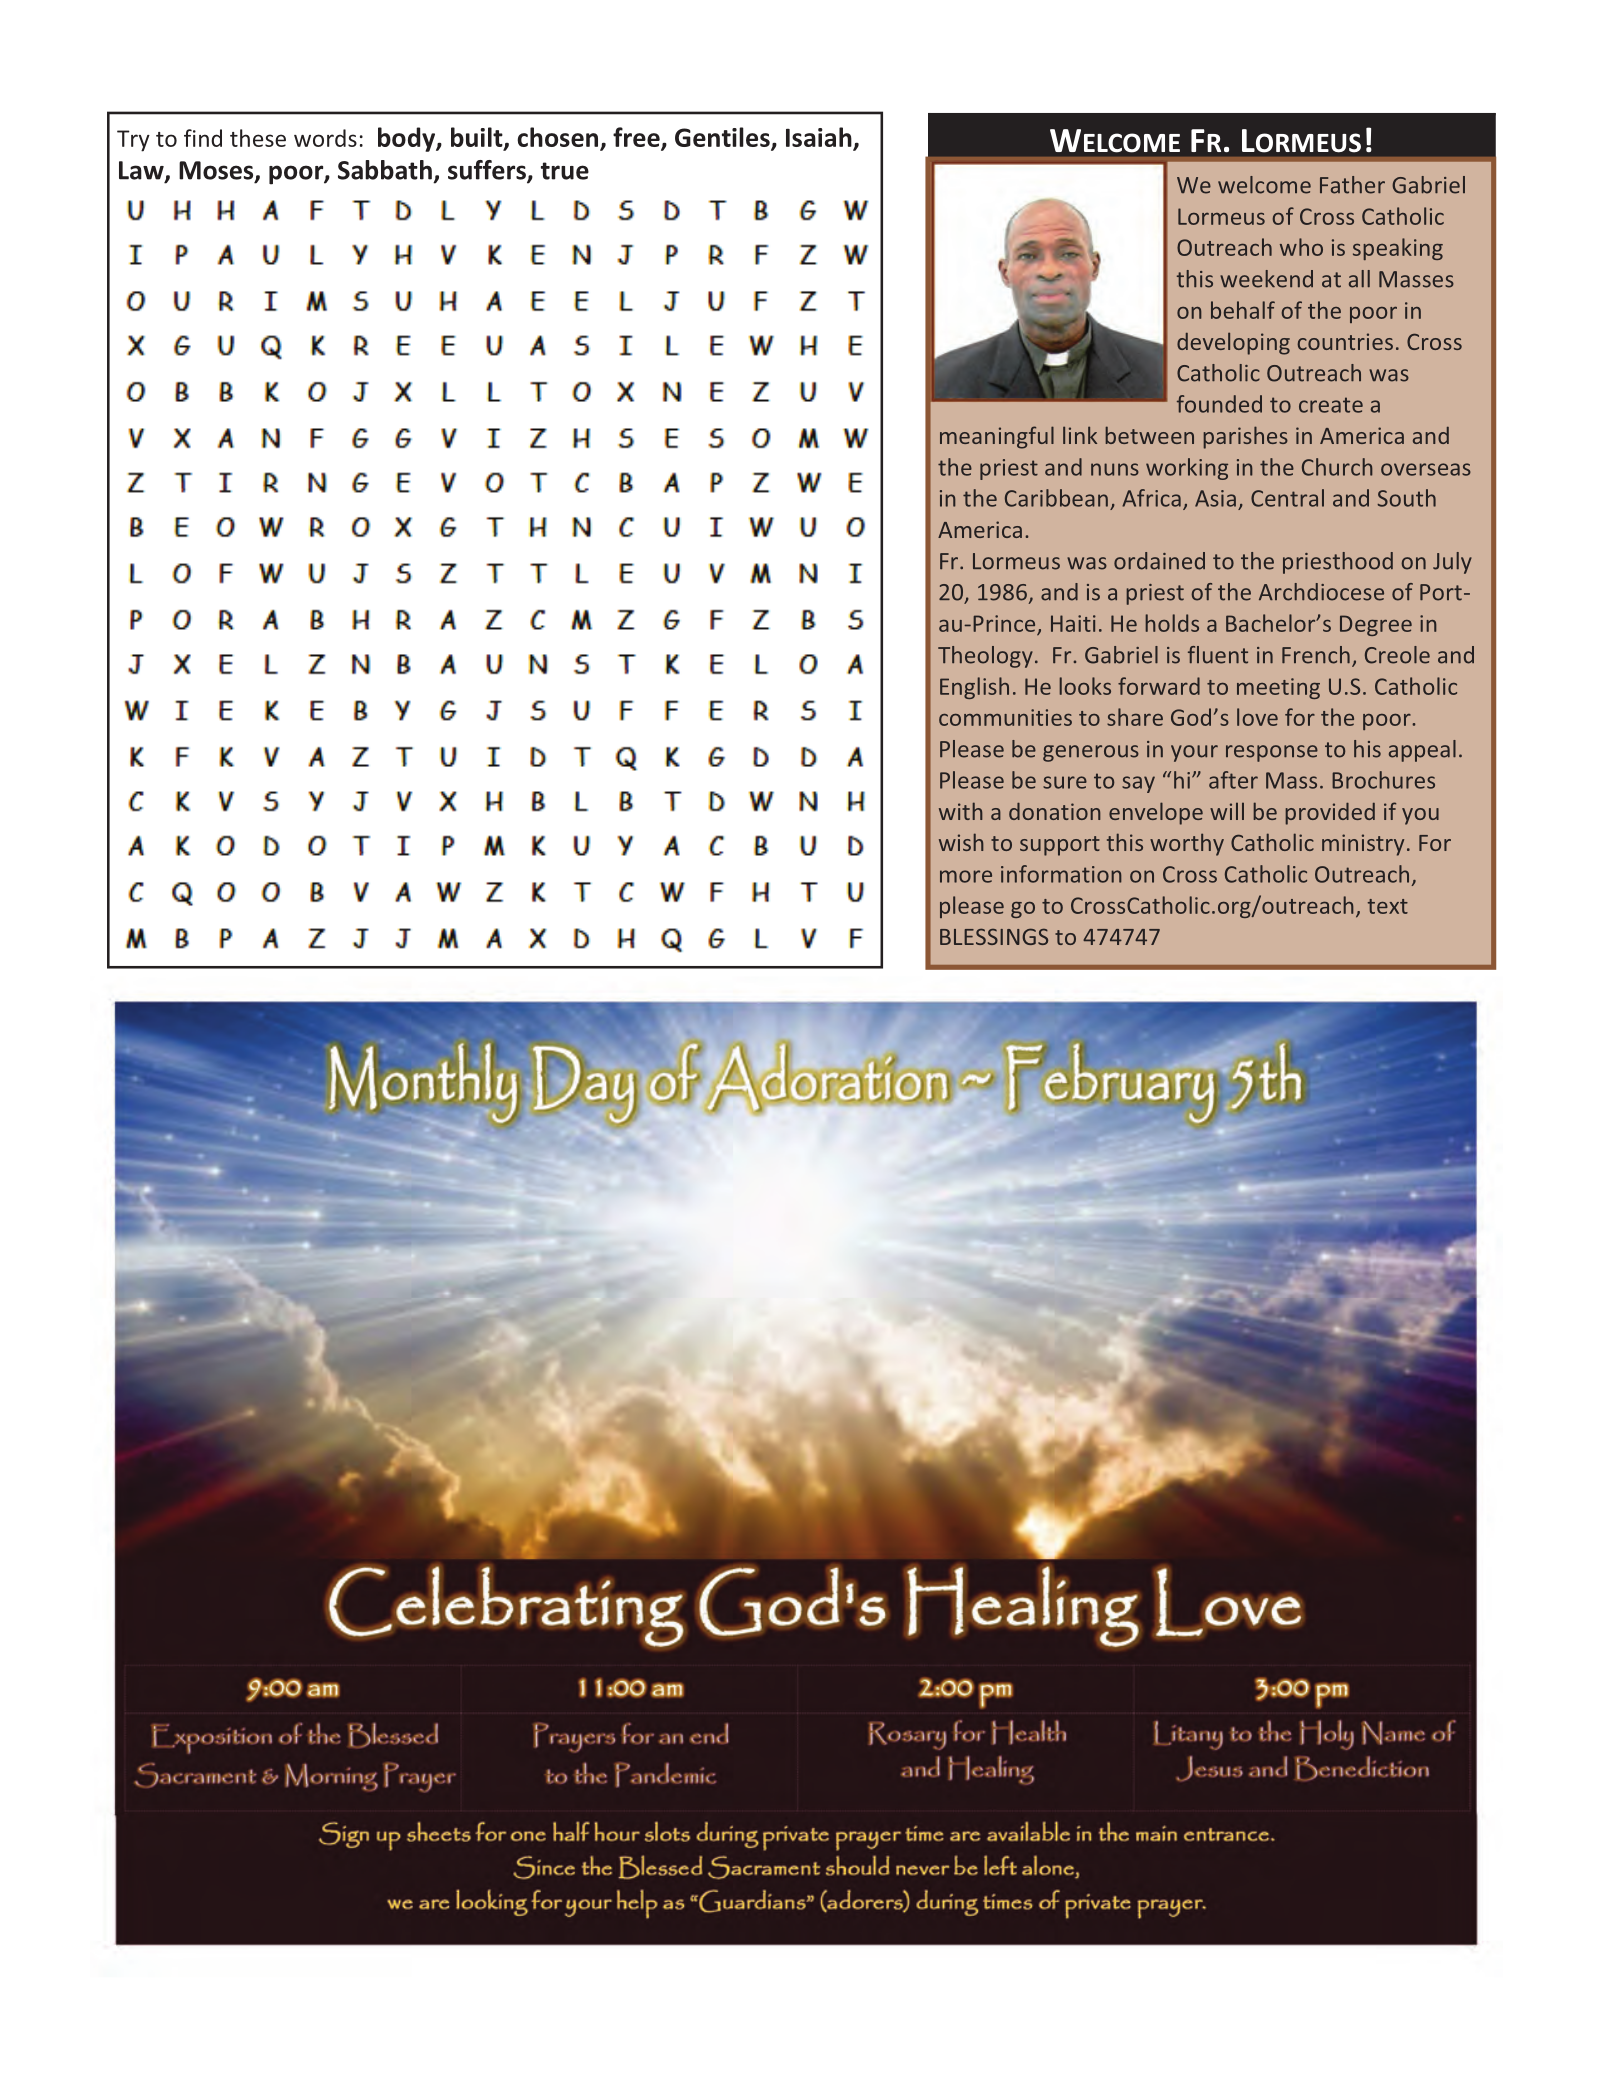 The width and height of the screenshot is (1602, 2073). Describe the element at coordinates (1272, 753) in the screenshot. I see `response` at that location.
